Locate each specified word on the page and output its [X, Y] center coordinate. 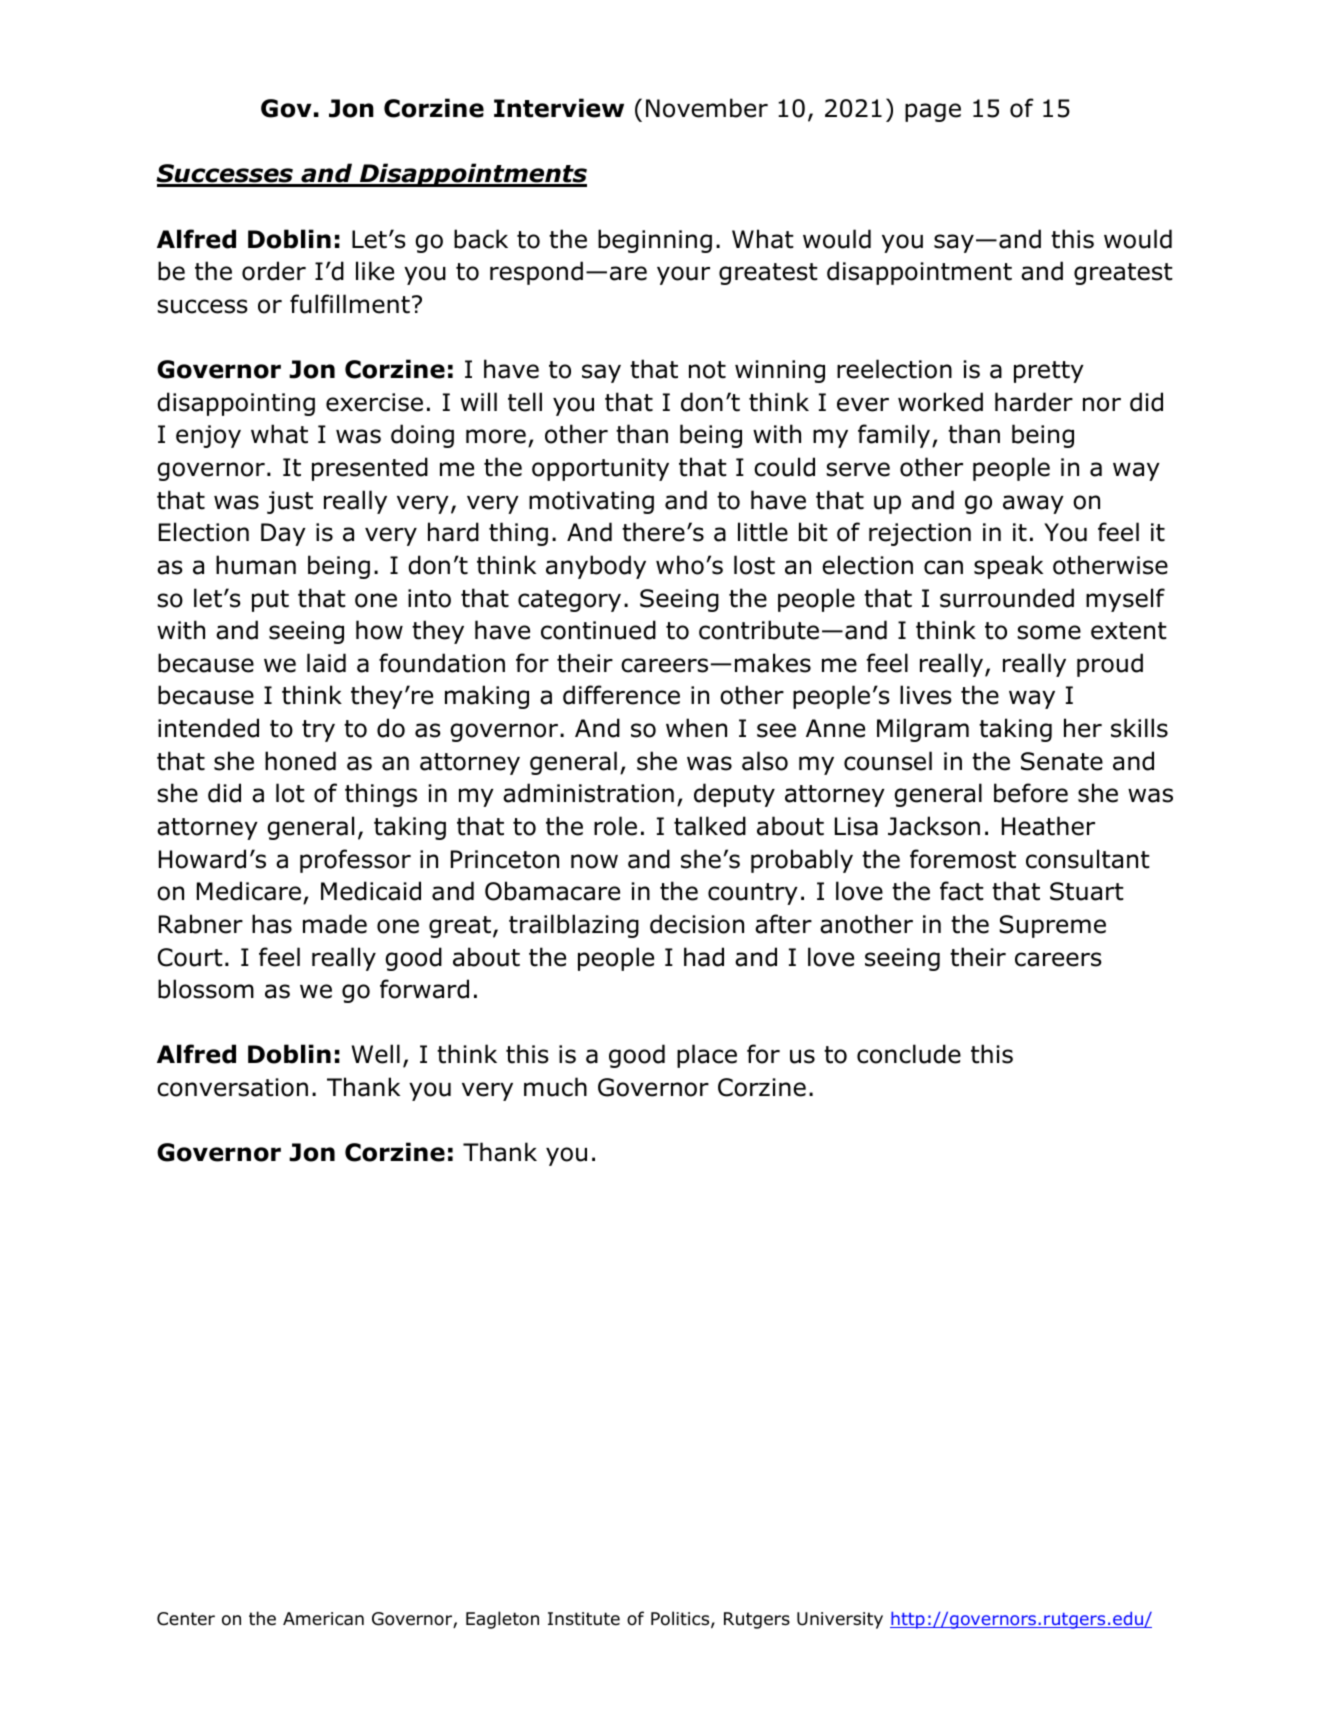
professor [355, 861]
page [933, 112]
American [323, 1619]
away [1033, 504]
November [707, 108]
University [840, 1620]
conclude [909, 1054]
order [274, 271]
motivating [591, 502]
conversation [232, 1087]
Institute [584, 1619]
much [555, 1087]
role [615, 826]
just [290, 502]
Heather [1048, 826]
